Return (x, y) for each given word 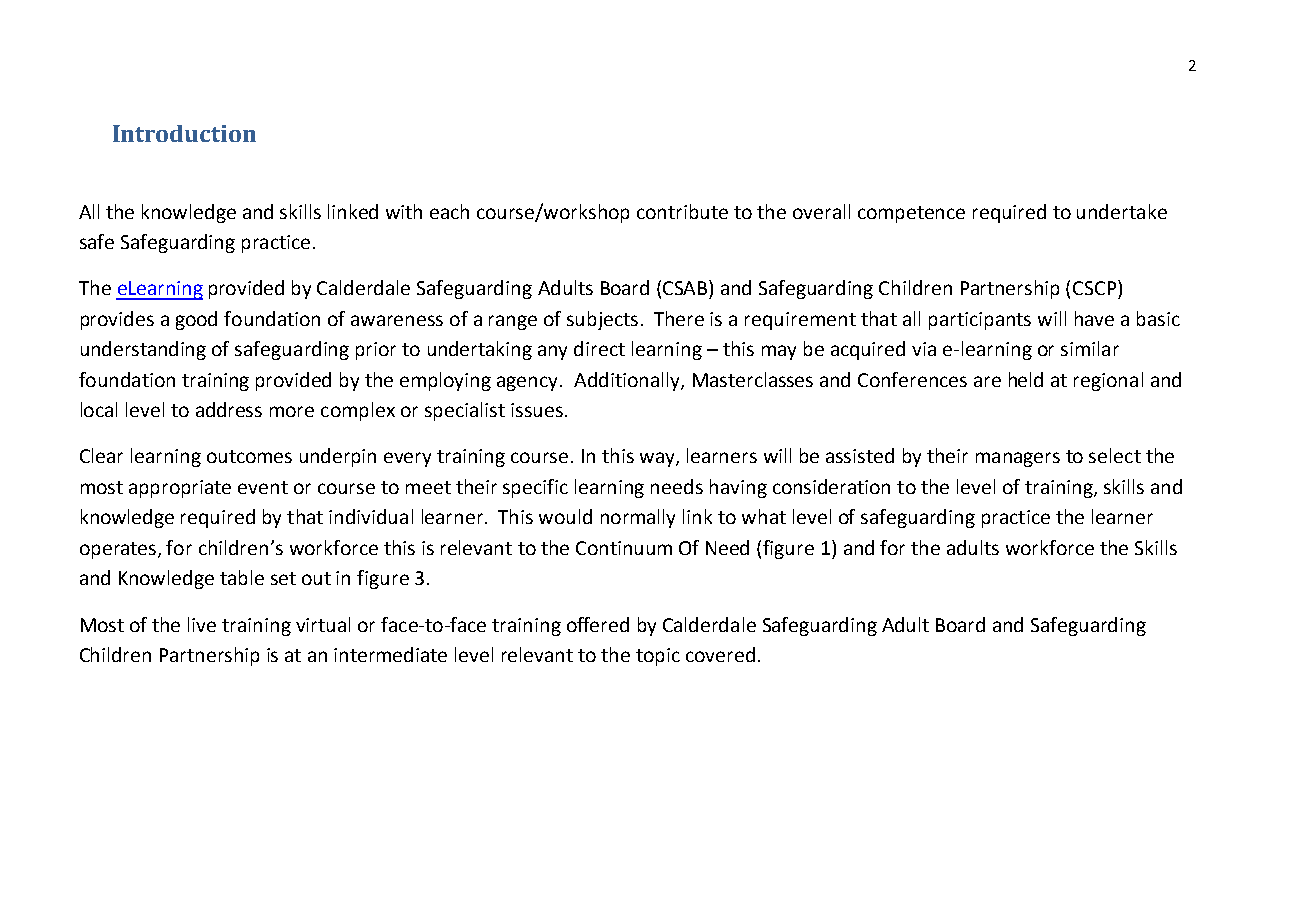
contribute (682, 211)
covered (720, 654)
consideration (831, 486)
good (196, 320)
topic (658, 657)
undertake (1122, 211)
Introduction (184, 133)
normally (638, 518)
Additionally (628, 381)
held (1026, 379)
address (229, 409)
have (1094, 318)
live (202, 624)
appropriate (180, 489)
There (679, 318)
